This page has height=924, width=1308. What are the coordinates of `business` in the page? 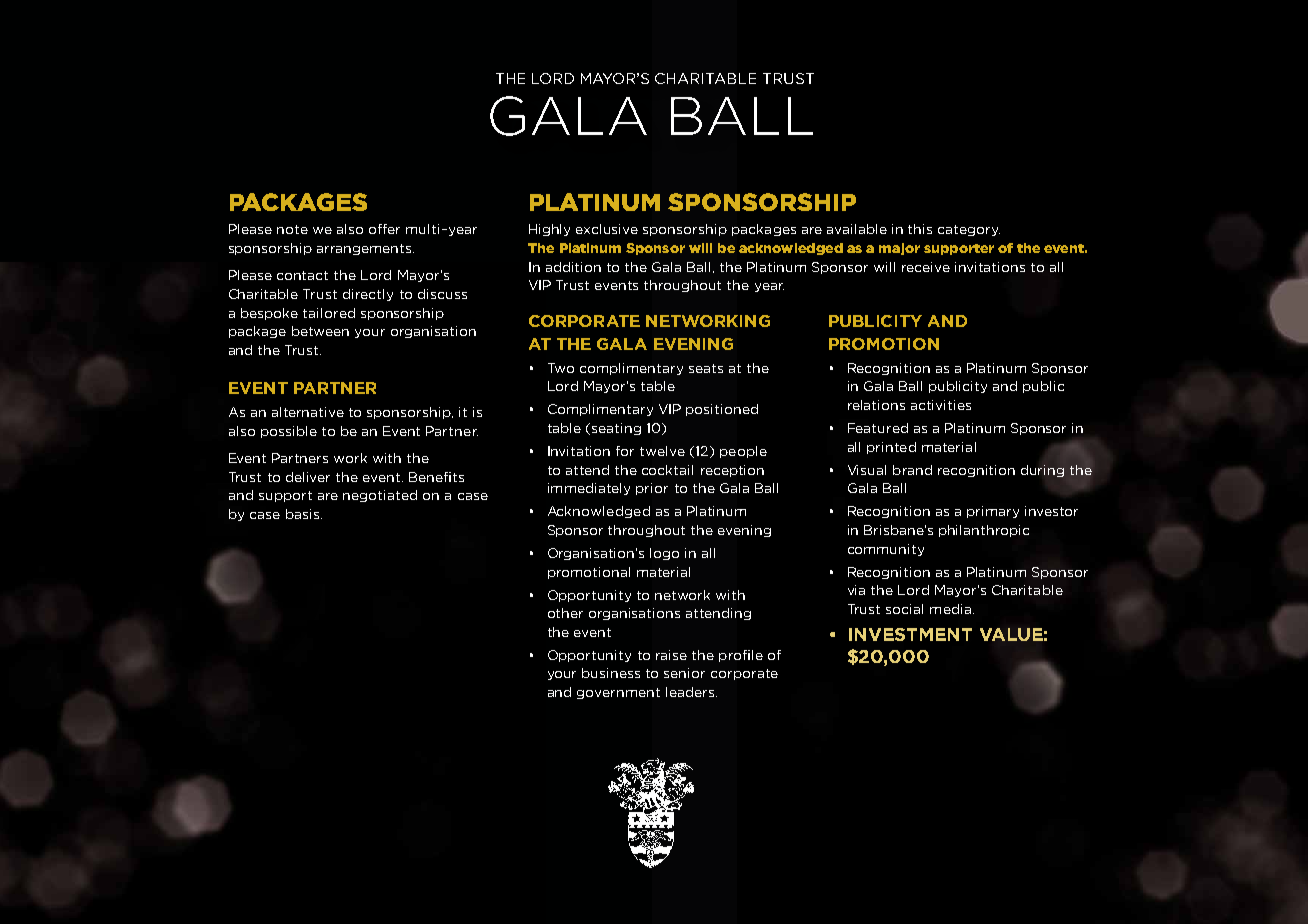 It's located at (611, 673).
